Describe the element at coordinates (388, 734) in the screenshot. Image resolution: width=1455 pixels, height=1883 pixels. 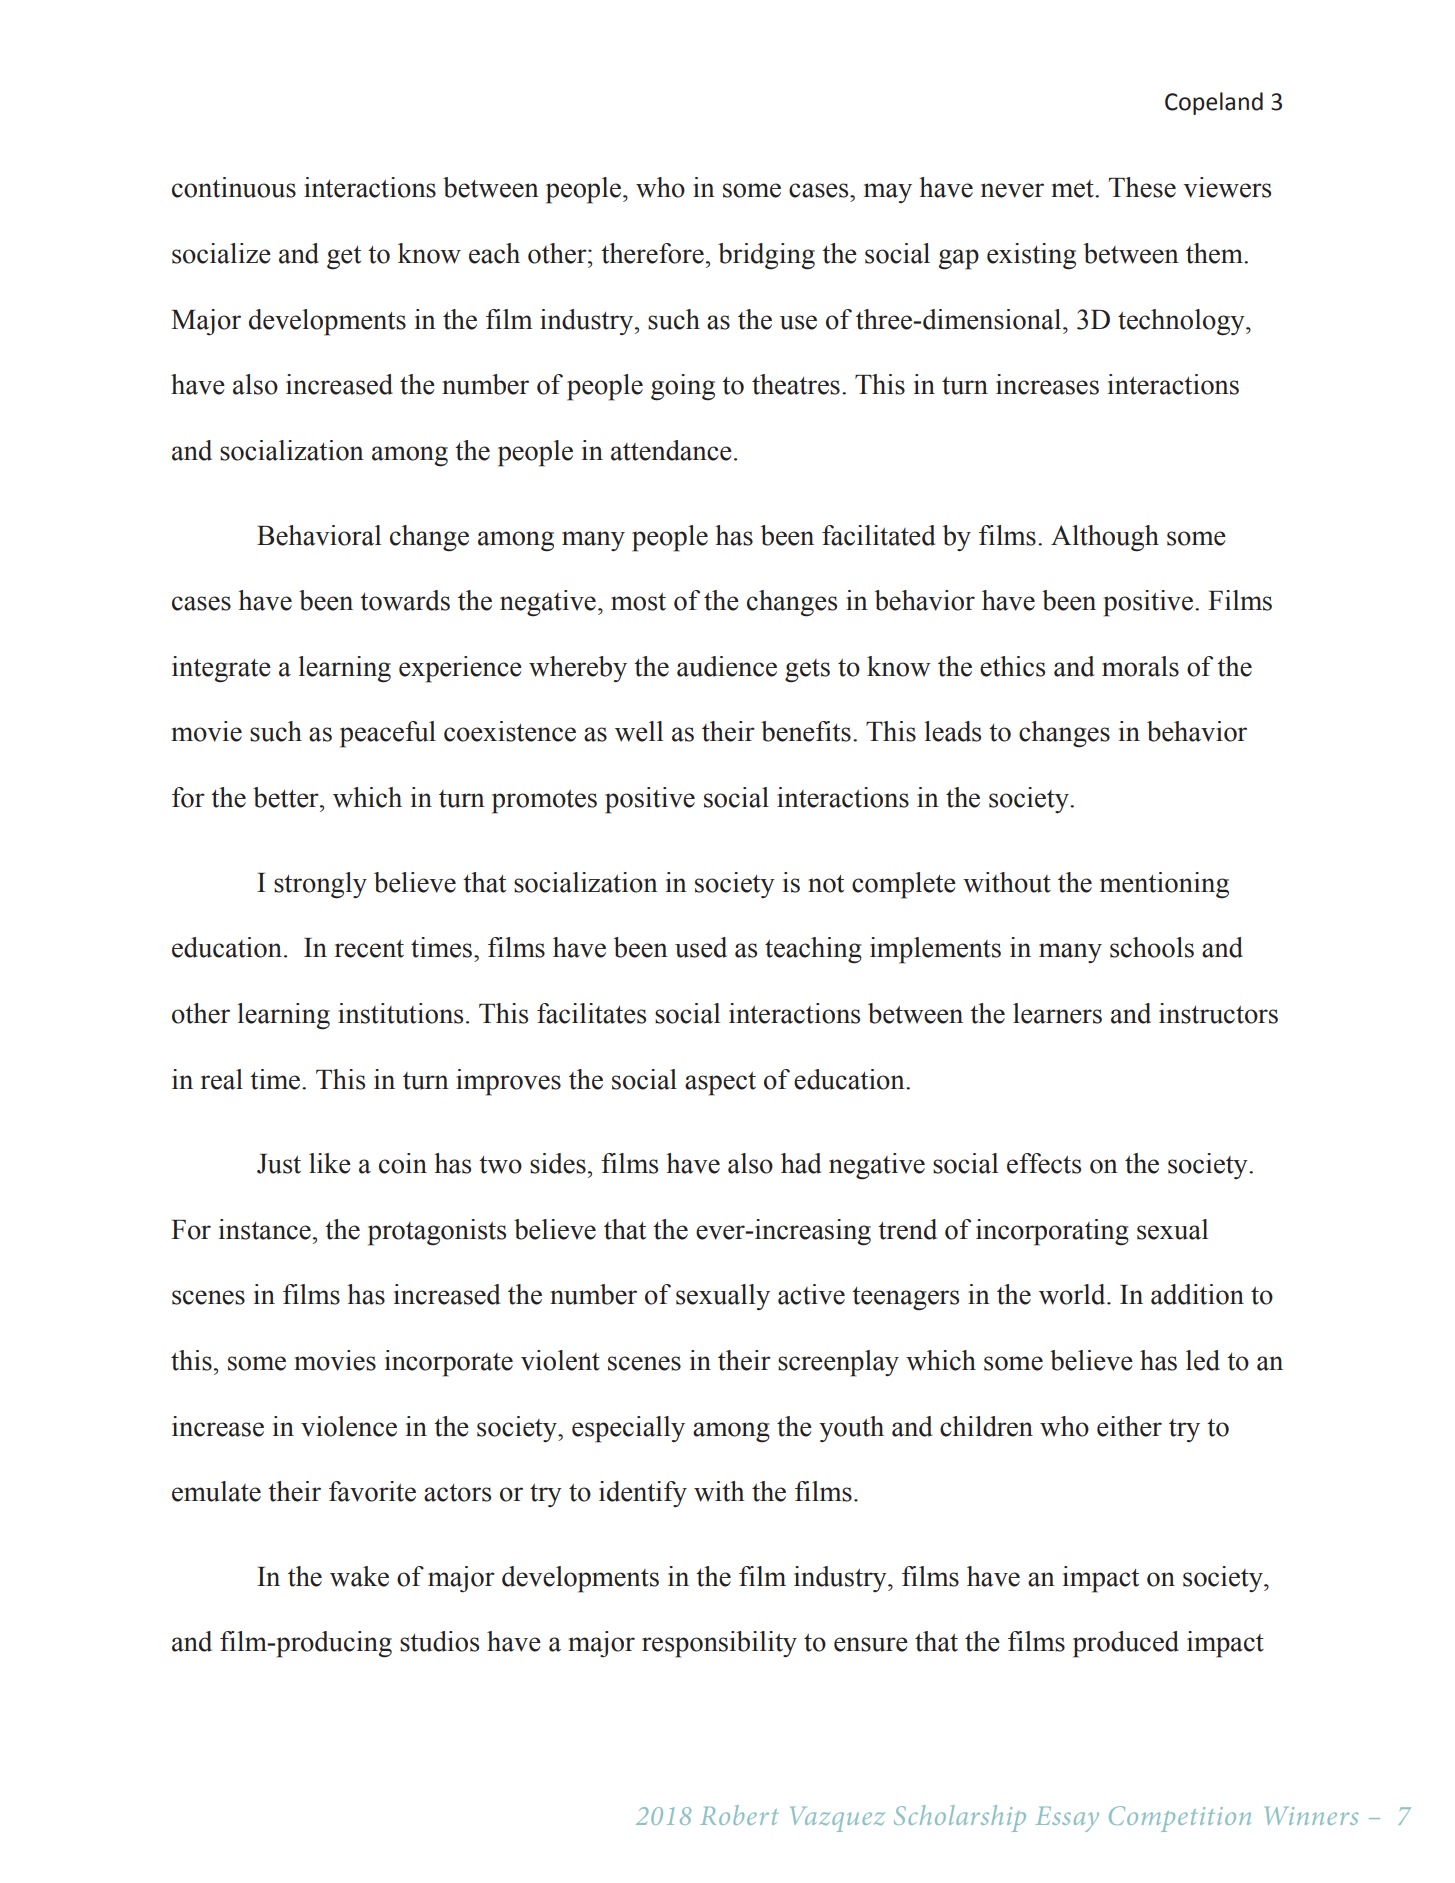
I see `peaceful` at that location.
